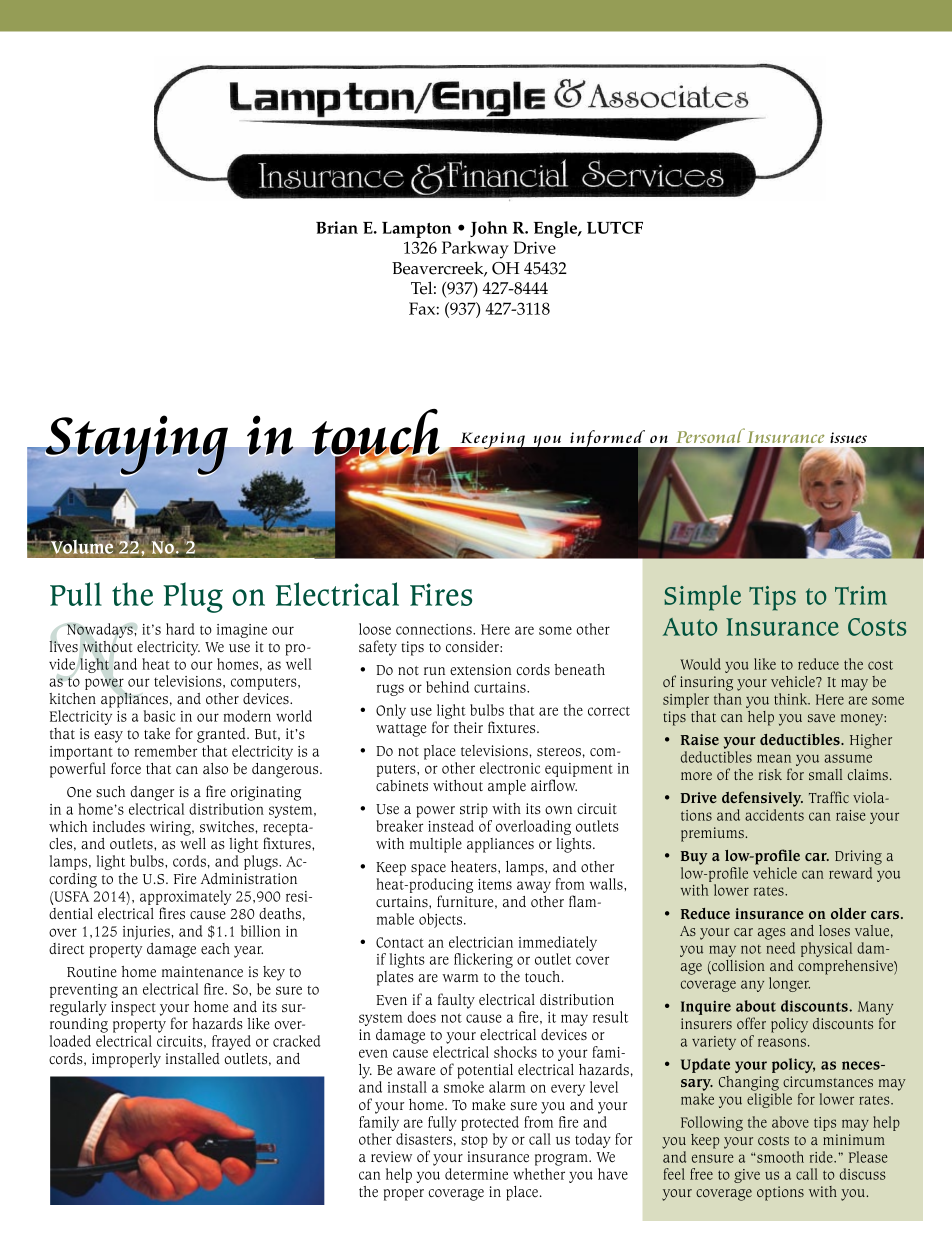 The width and height of the image is (952, 1233). I want to click on smooth, so click(780, 1157).
